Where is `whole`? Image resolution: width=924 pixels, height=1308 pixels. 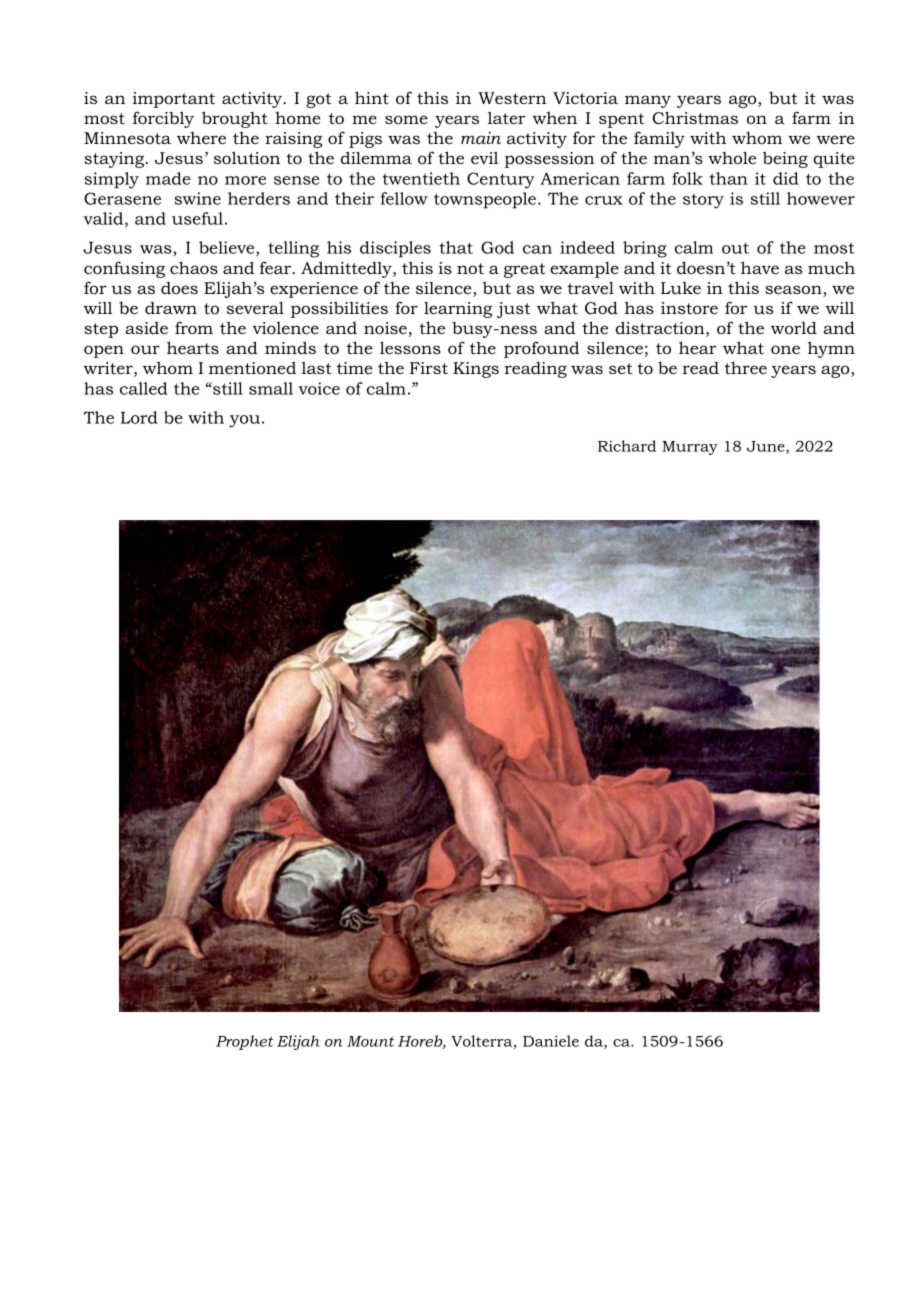
whole is located at coordinates (732, 157).
